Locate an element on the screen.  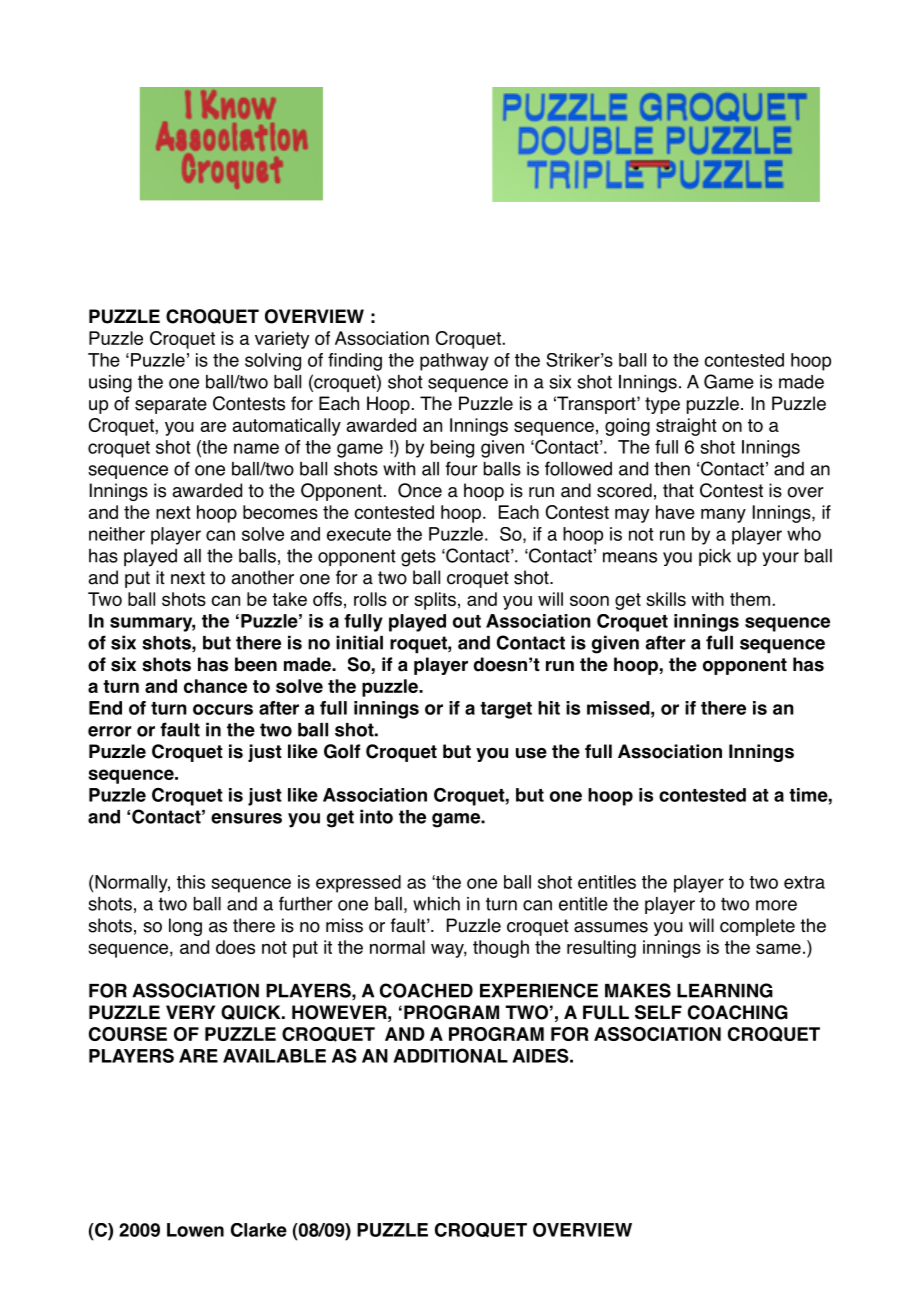
extra is located at coordinates (804, 882).
